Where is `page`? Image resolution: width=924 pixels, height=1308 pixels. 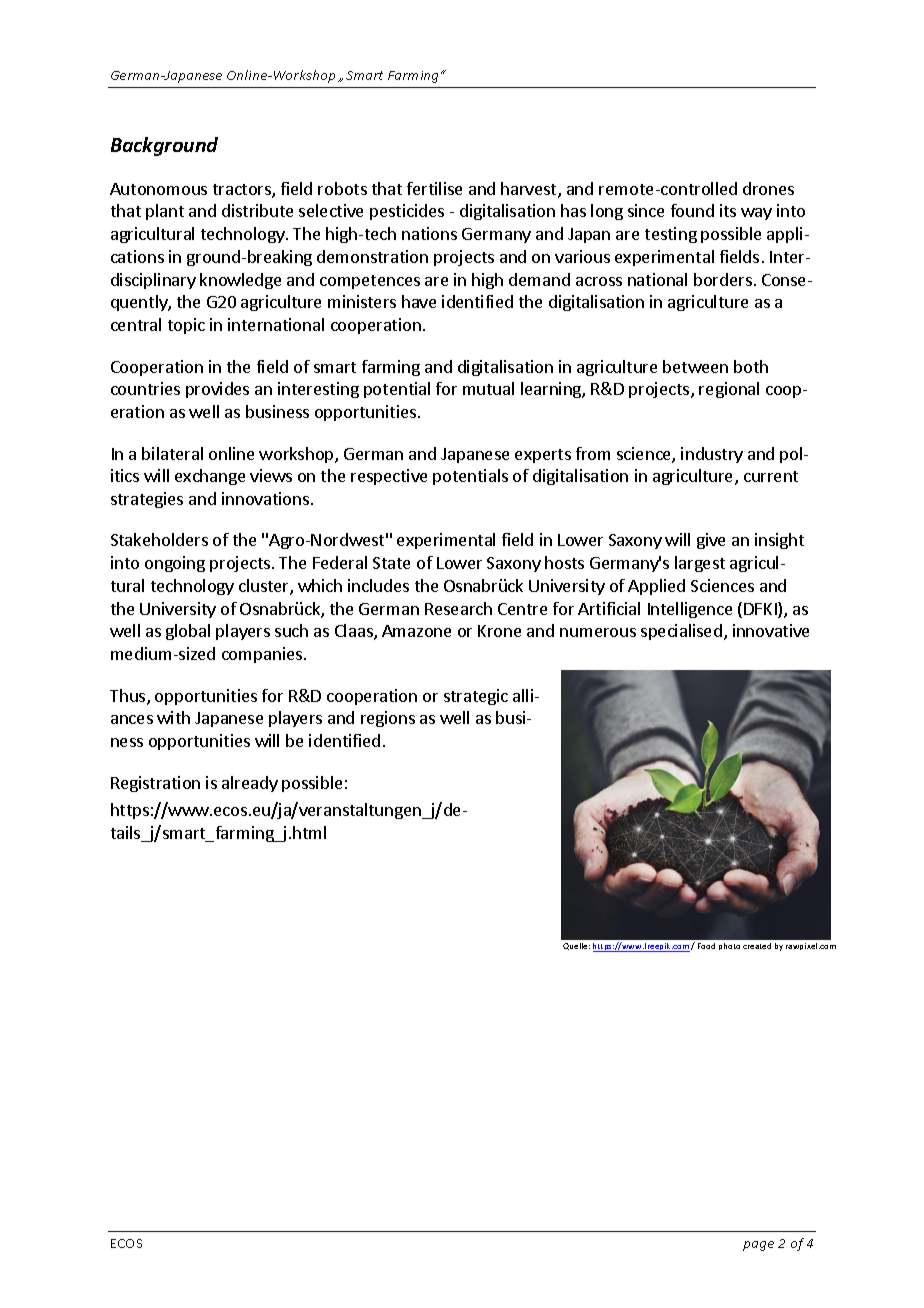
page is located at coordinates (758, 1246).
